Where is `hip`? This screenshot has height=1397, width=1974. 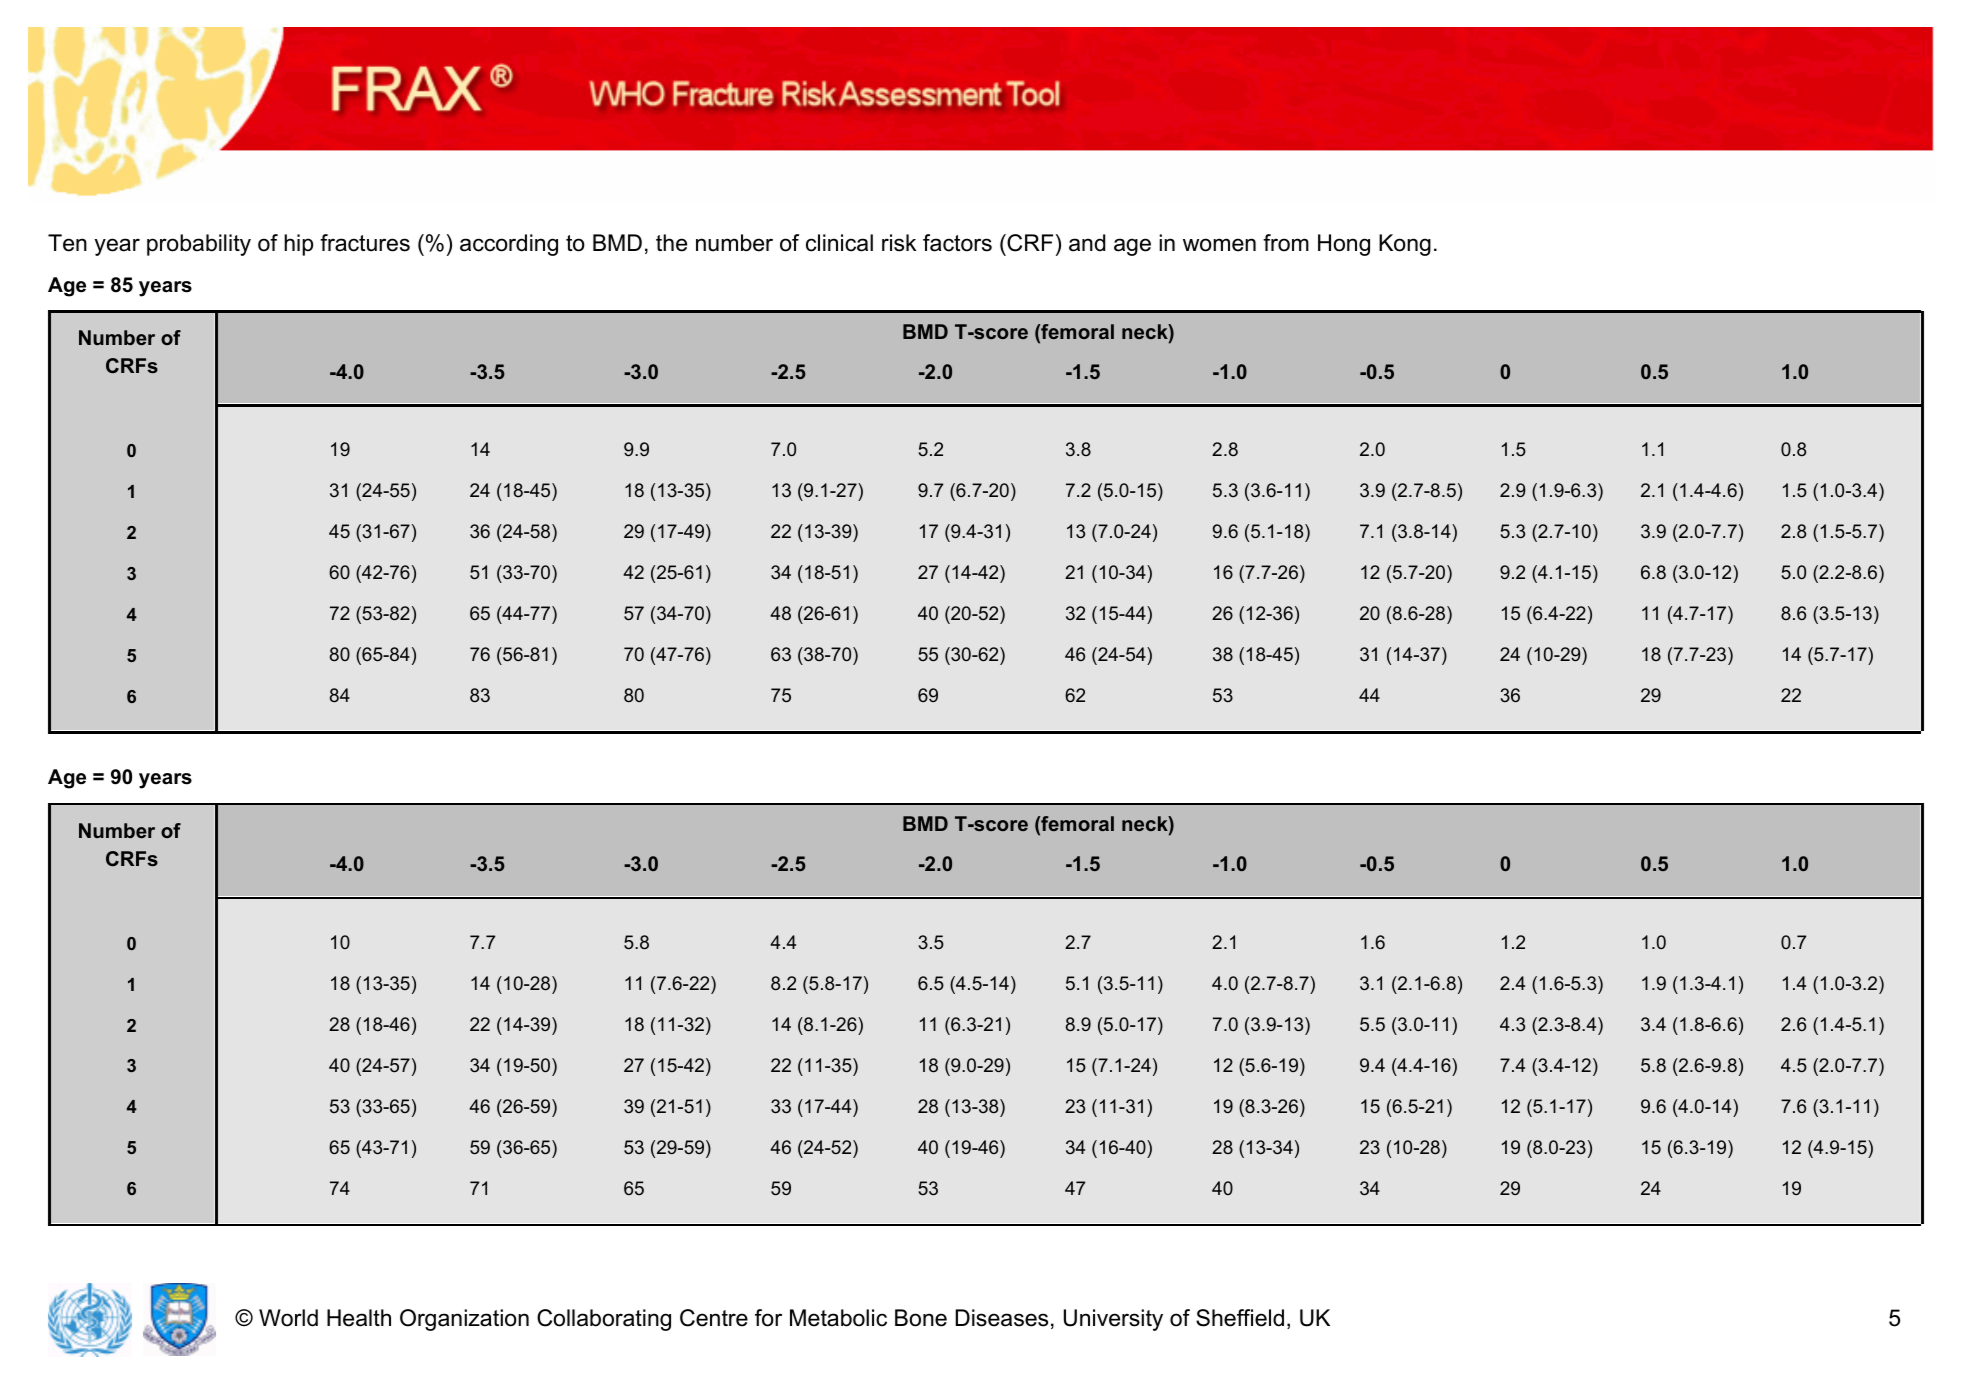
hip is located at coordinates (298, 245).
